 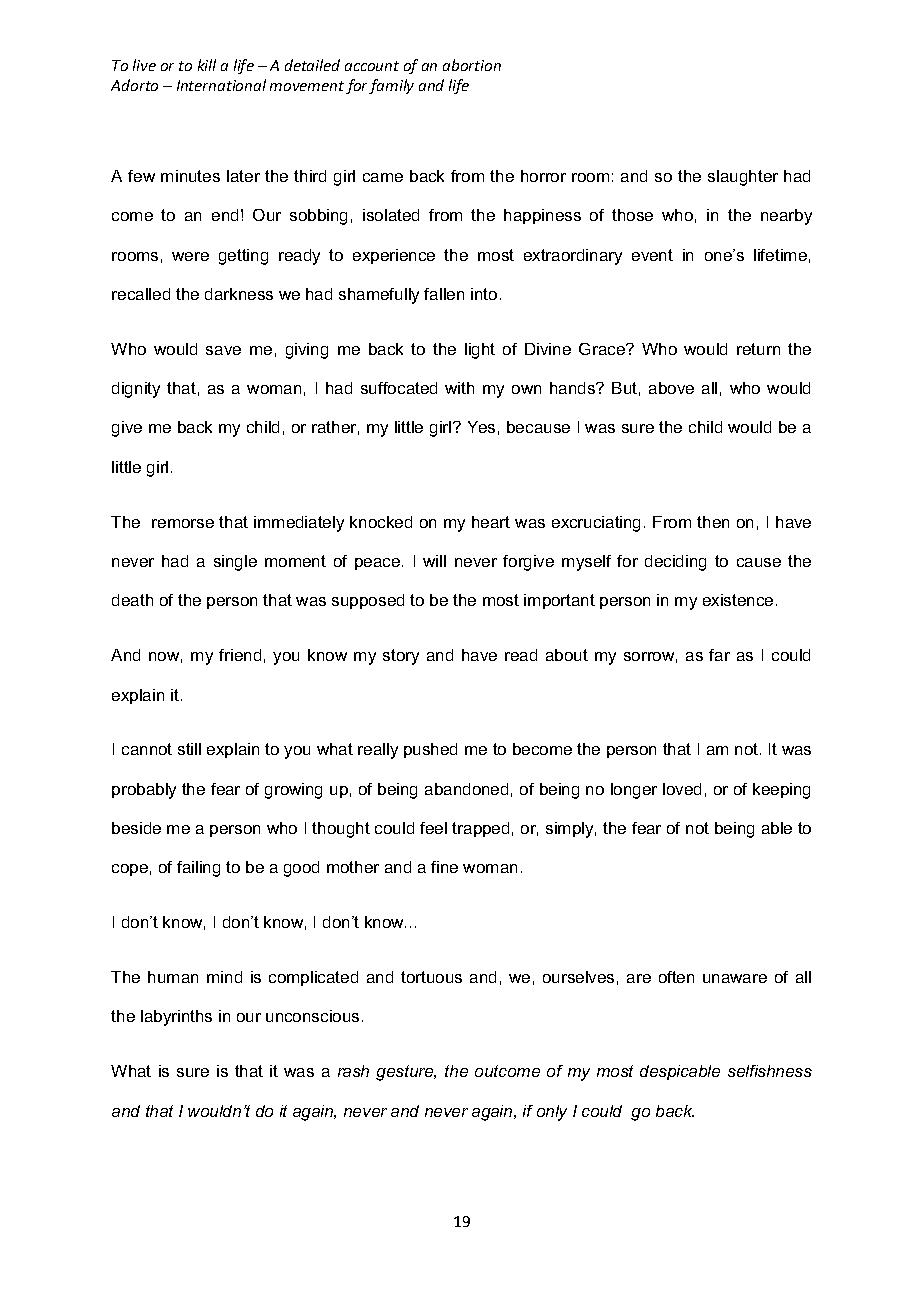 What do you see at coordinates (682, 789) in the screenshot?
I see `loved` at bounding box center [682, 789].
